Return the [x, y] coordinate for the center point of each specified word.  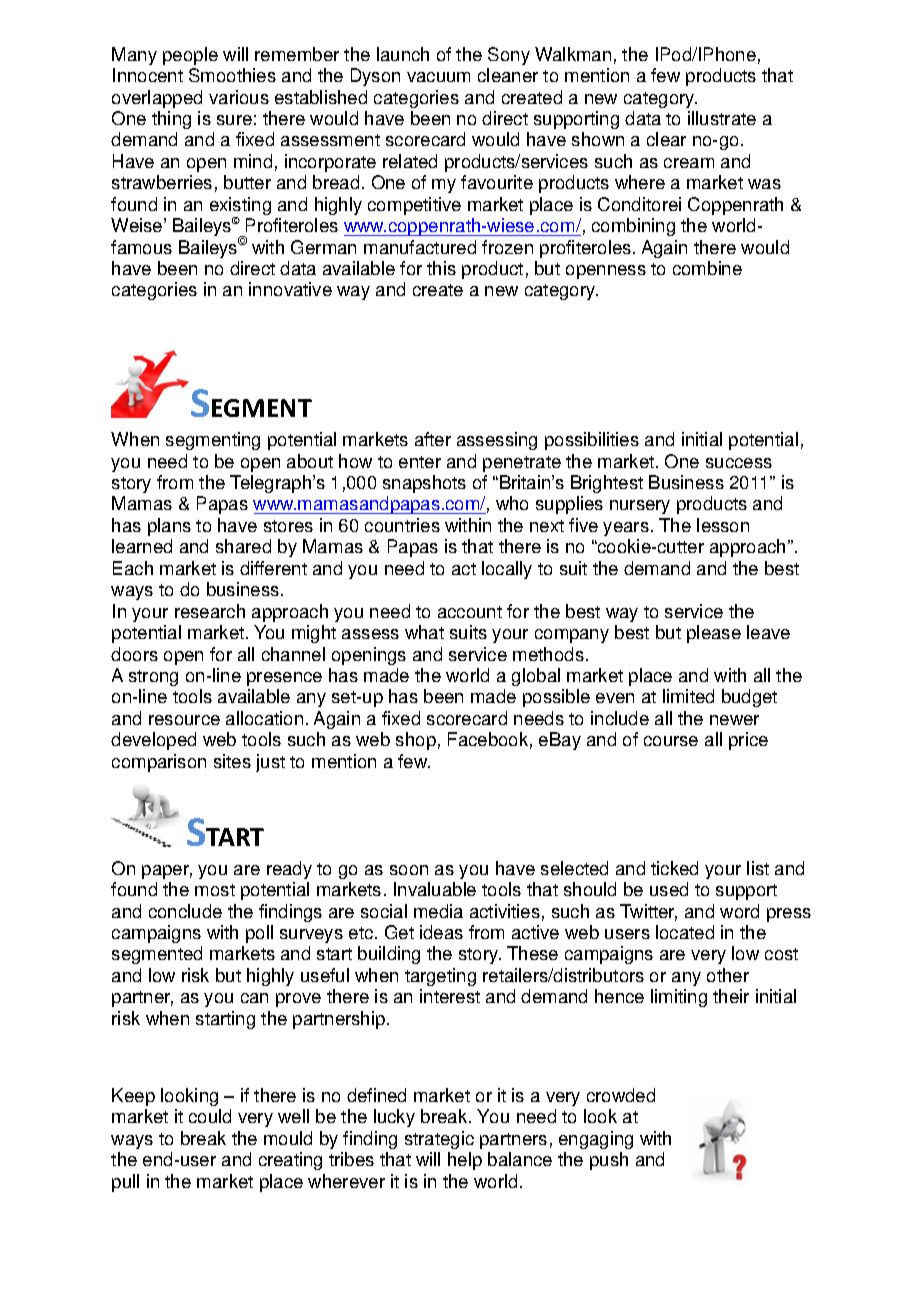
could [210, 1116]
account [470, 612]
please [714, 634]
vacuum [438, 77]
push [609, 1161]
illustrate [722, 118]
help [465, 1161]
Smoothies [232, 75]
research [210, 611]
